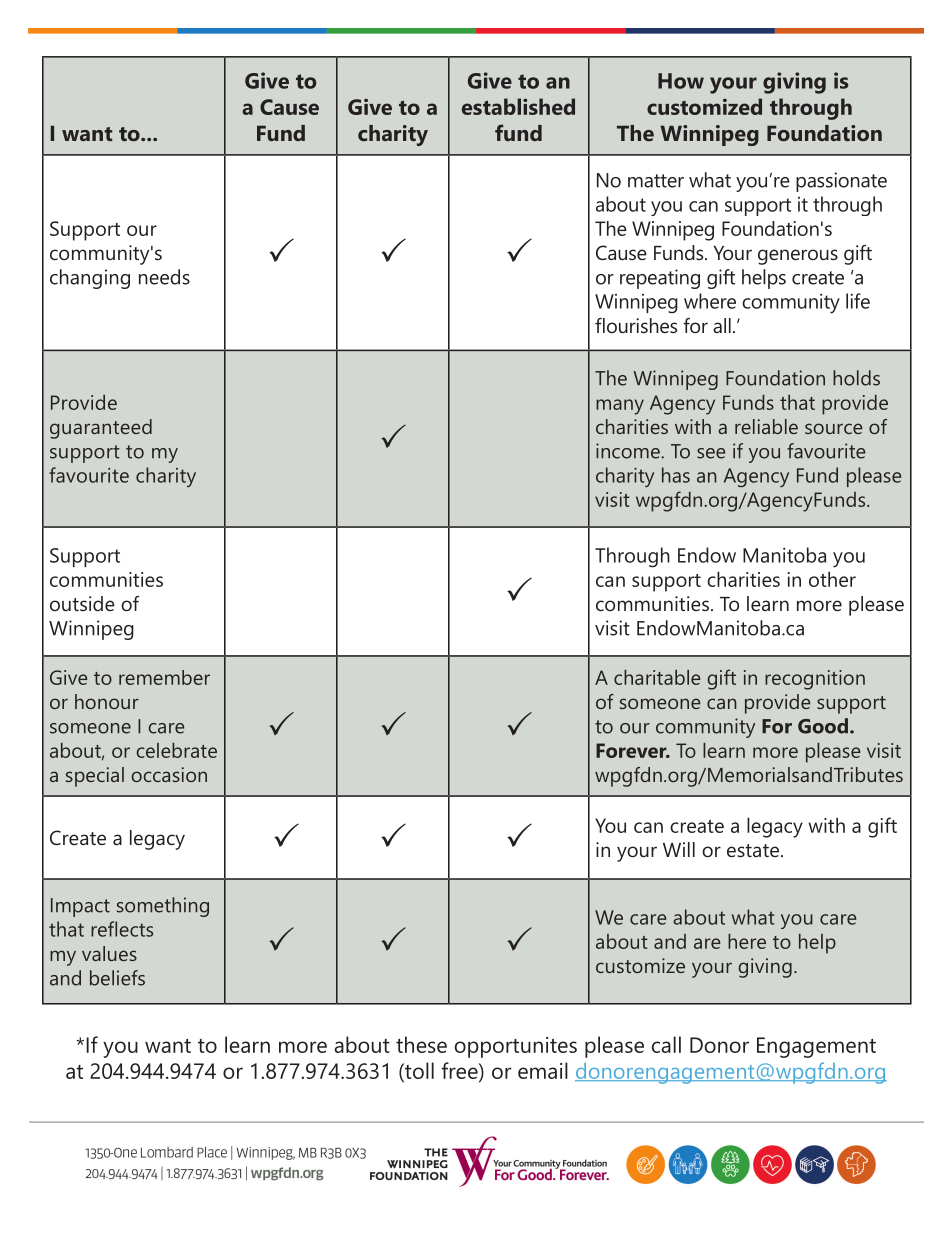 The width and height of the image is (952, 1233). What do you see at coordinates (82, 603) in the image?
I see `outside` at bounding box center [82, 603].
